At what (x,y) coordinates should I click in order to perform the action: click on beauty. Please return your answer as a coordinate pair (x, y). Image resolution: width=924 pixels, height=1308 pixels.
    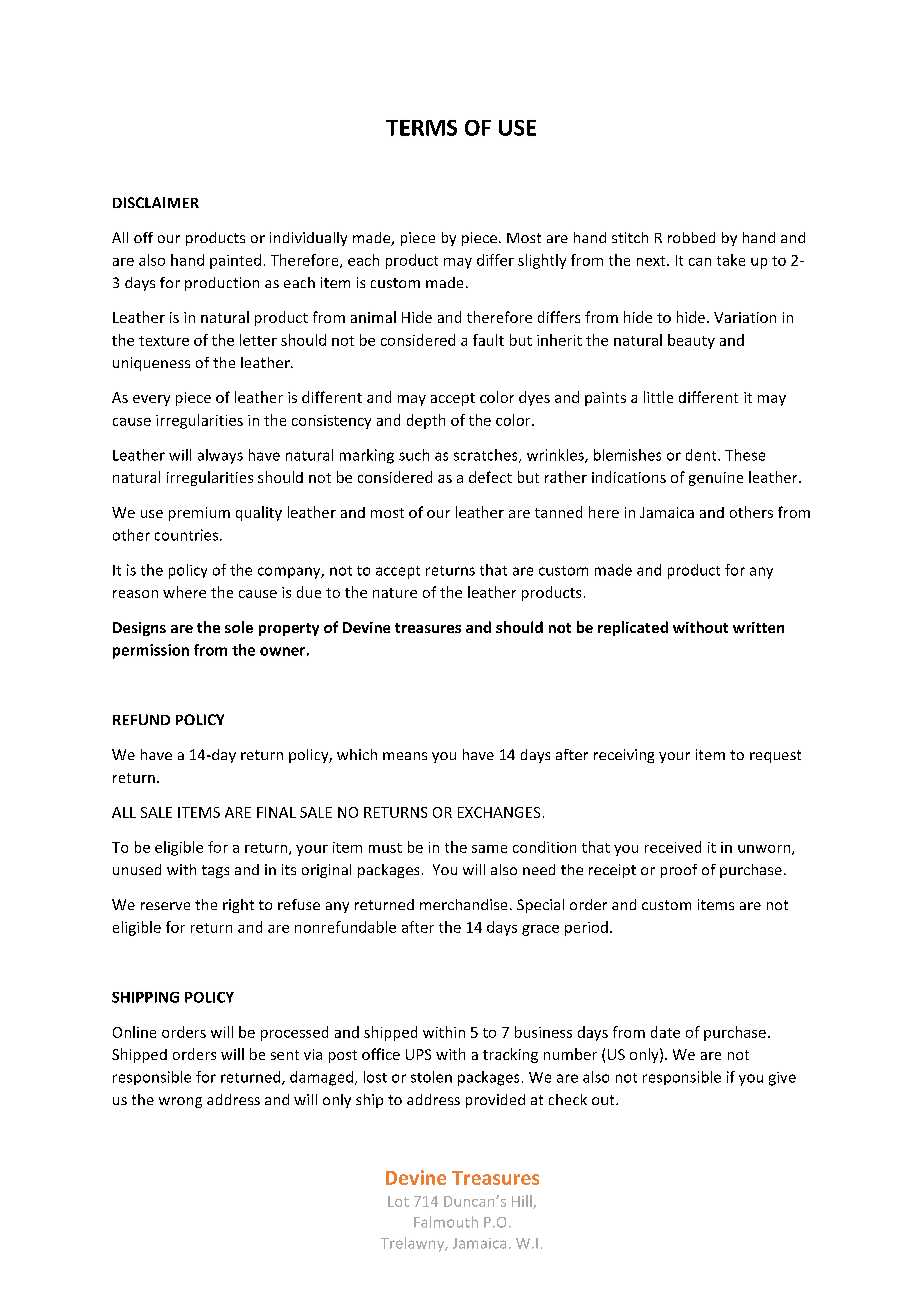
    Looking at the image, I should click on (691, 341).
